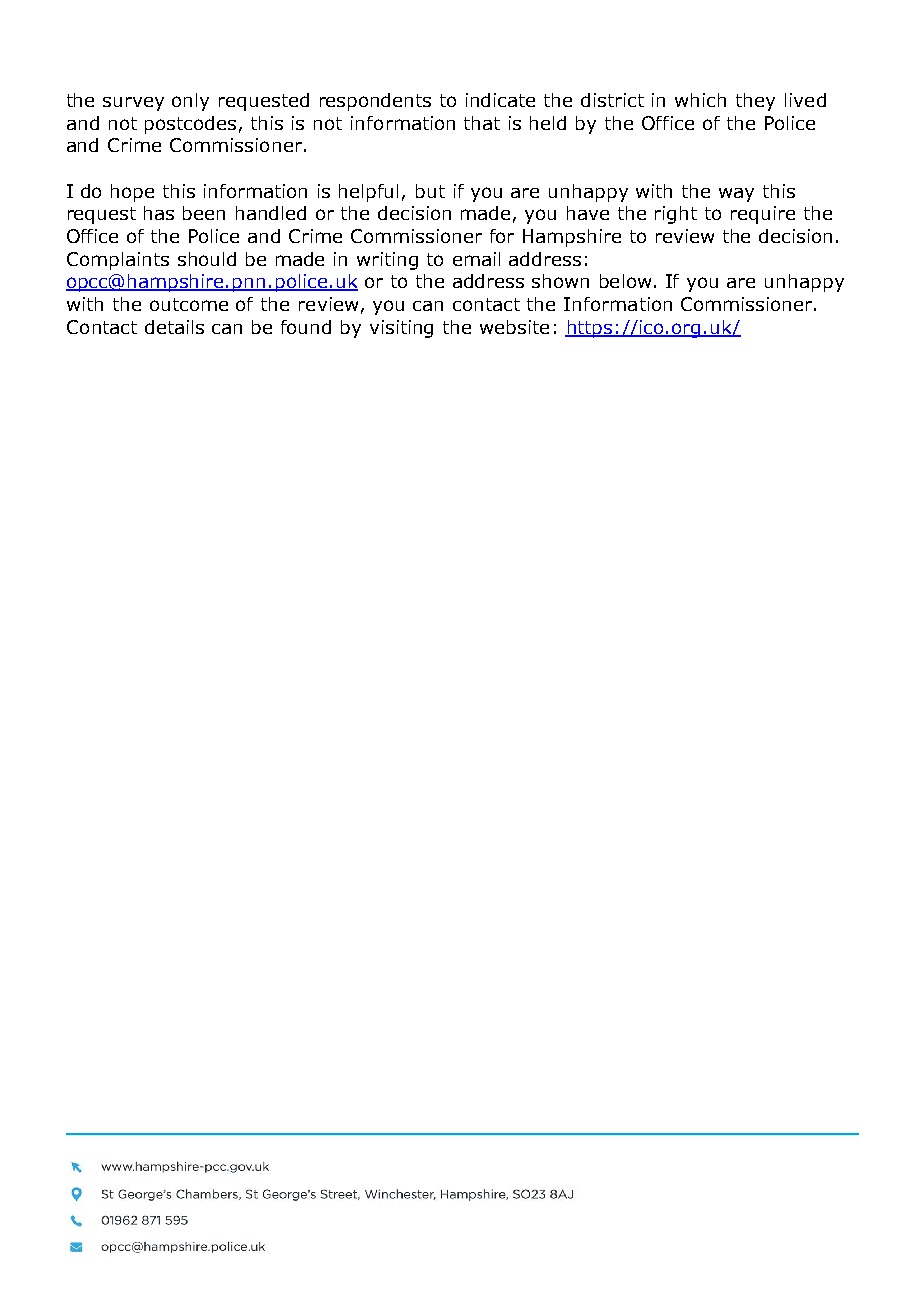 The height and width of the screenshot is (1309, 924). What do you see at coordinates (190, 102) in the screenshot?
I see `only` at bounding box center [190, 102].
